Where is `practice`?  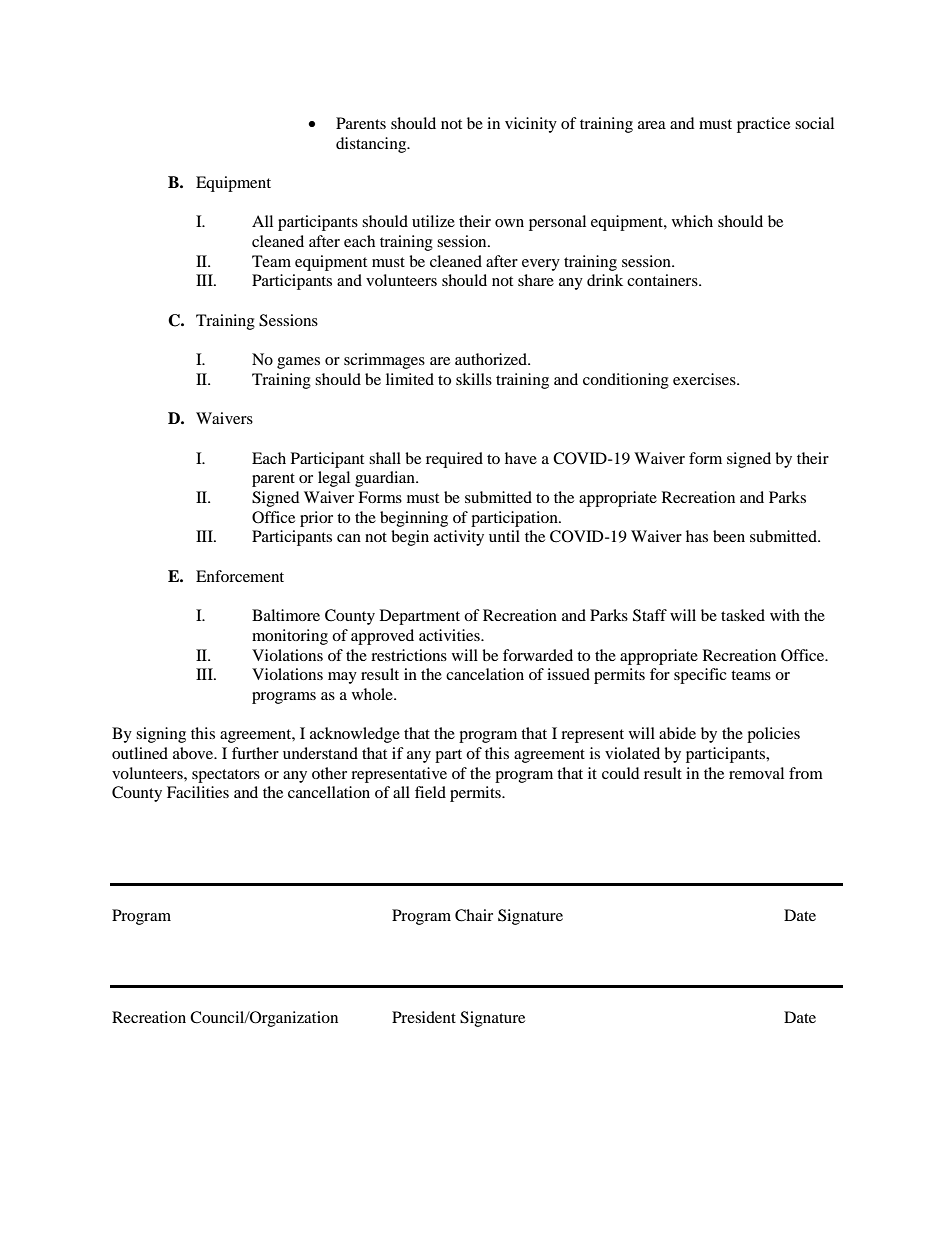 practice is located at coordinates (763, 125).
